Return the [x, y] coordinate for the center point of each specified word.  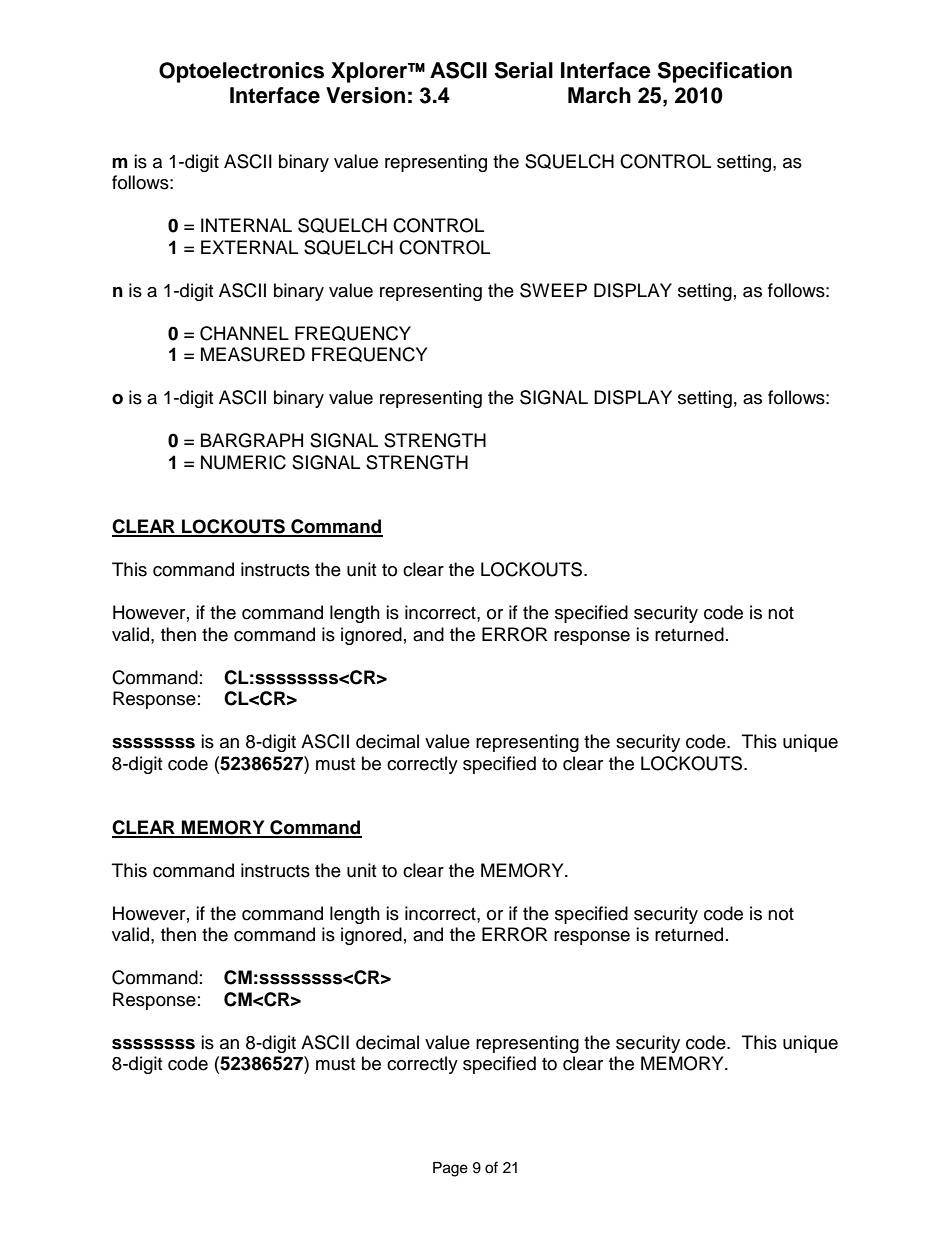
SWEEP [553, 290]
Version [365, 95]
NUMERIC [243, 462]
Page [450, 1169]
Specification [725, 72]
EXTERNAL [249, 247]
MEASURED [253, 354]
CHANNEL [244, 333]
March [599, 95]
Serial [524, 70]
